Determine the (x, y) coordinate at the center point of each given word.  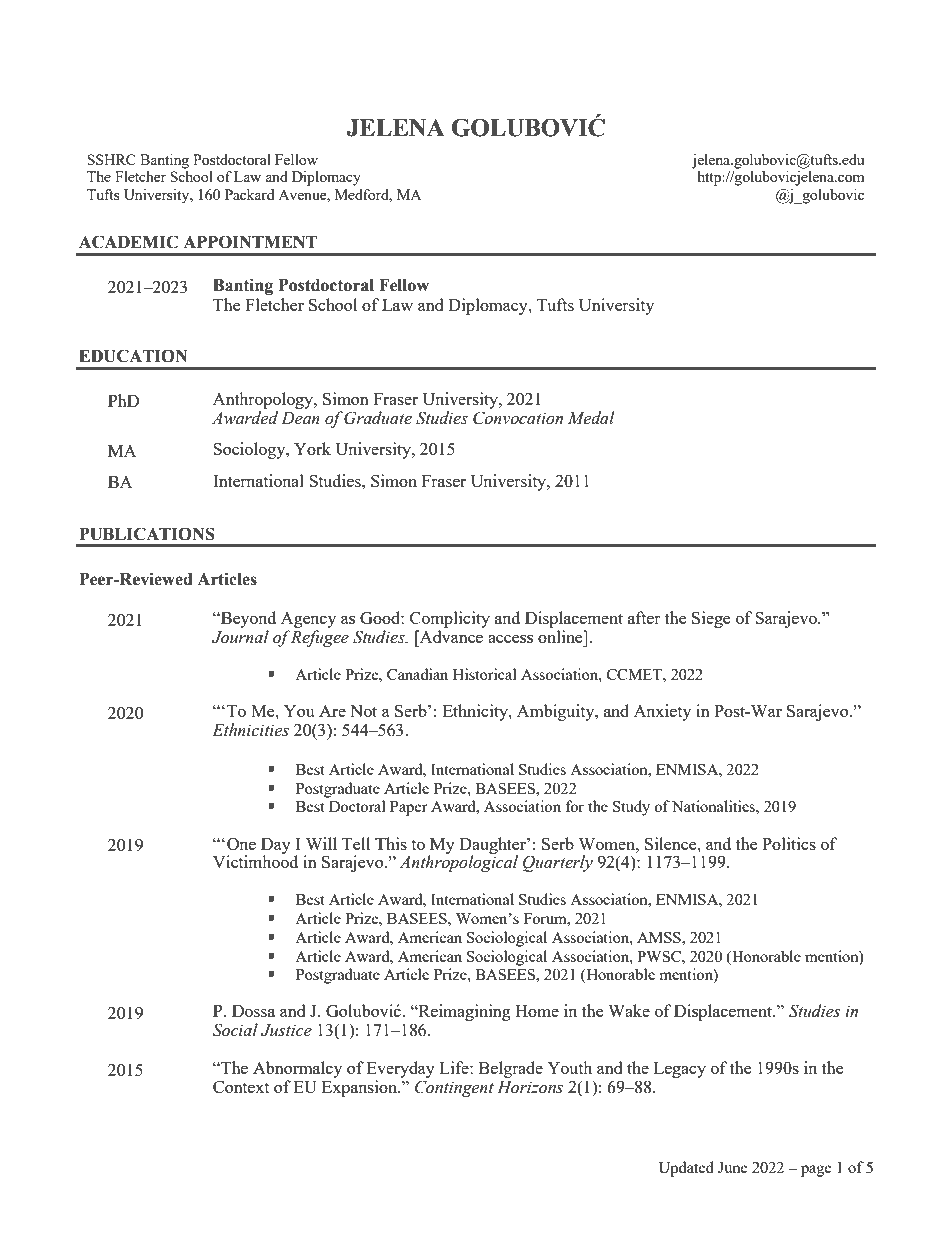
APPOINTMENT (250, 242)
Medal (591, 418)
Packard (249, 194)
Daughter (493, 846)
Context (241, 1087)
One (241, 844)
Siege (711, 619)
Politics (789, 843)
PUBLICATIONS (147, 534)
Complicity (450, 619)
